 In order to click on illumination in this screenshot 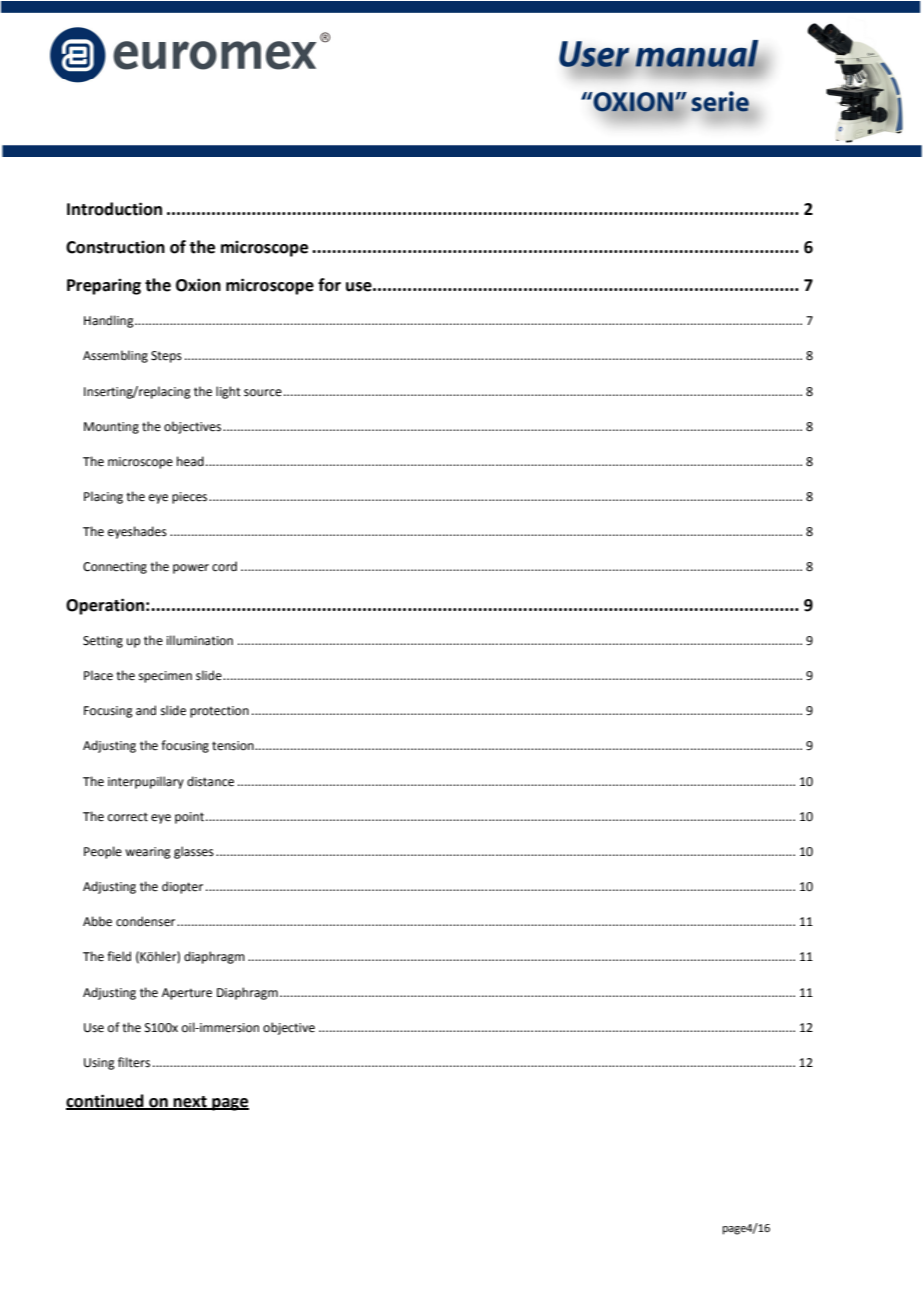, I will do `click(200, 640)`.
